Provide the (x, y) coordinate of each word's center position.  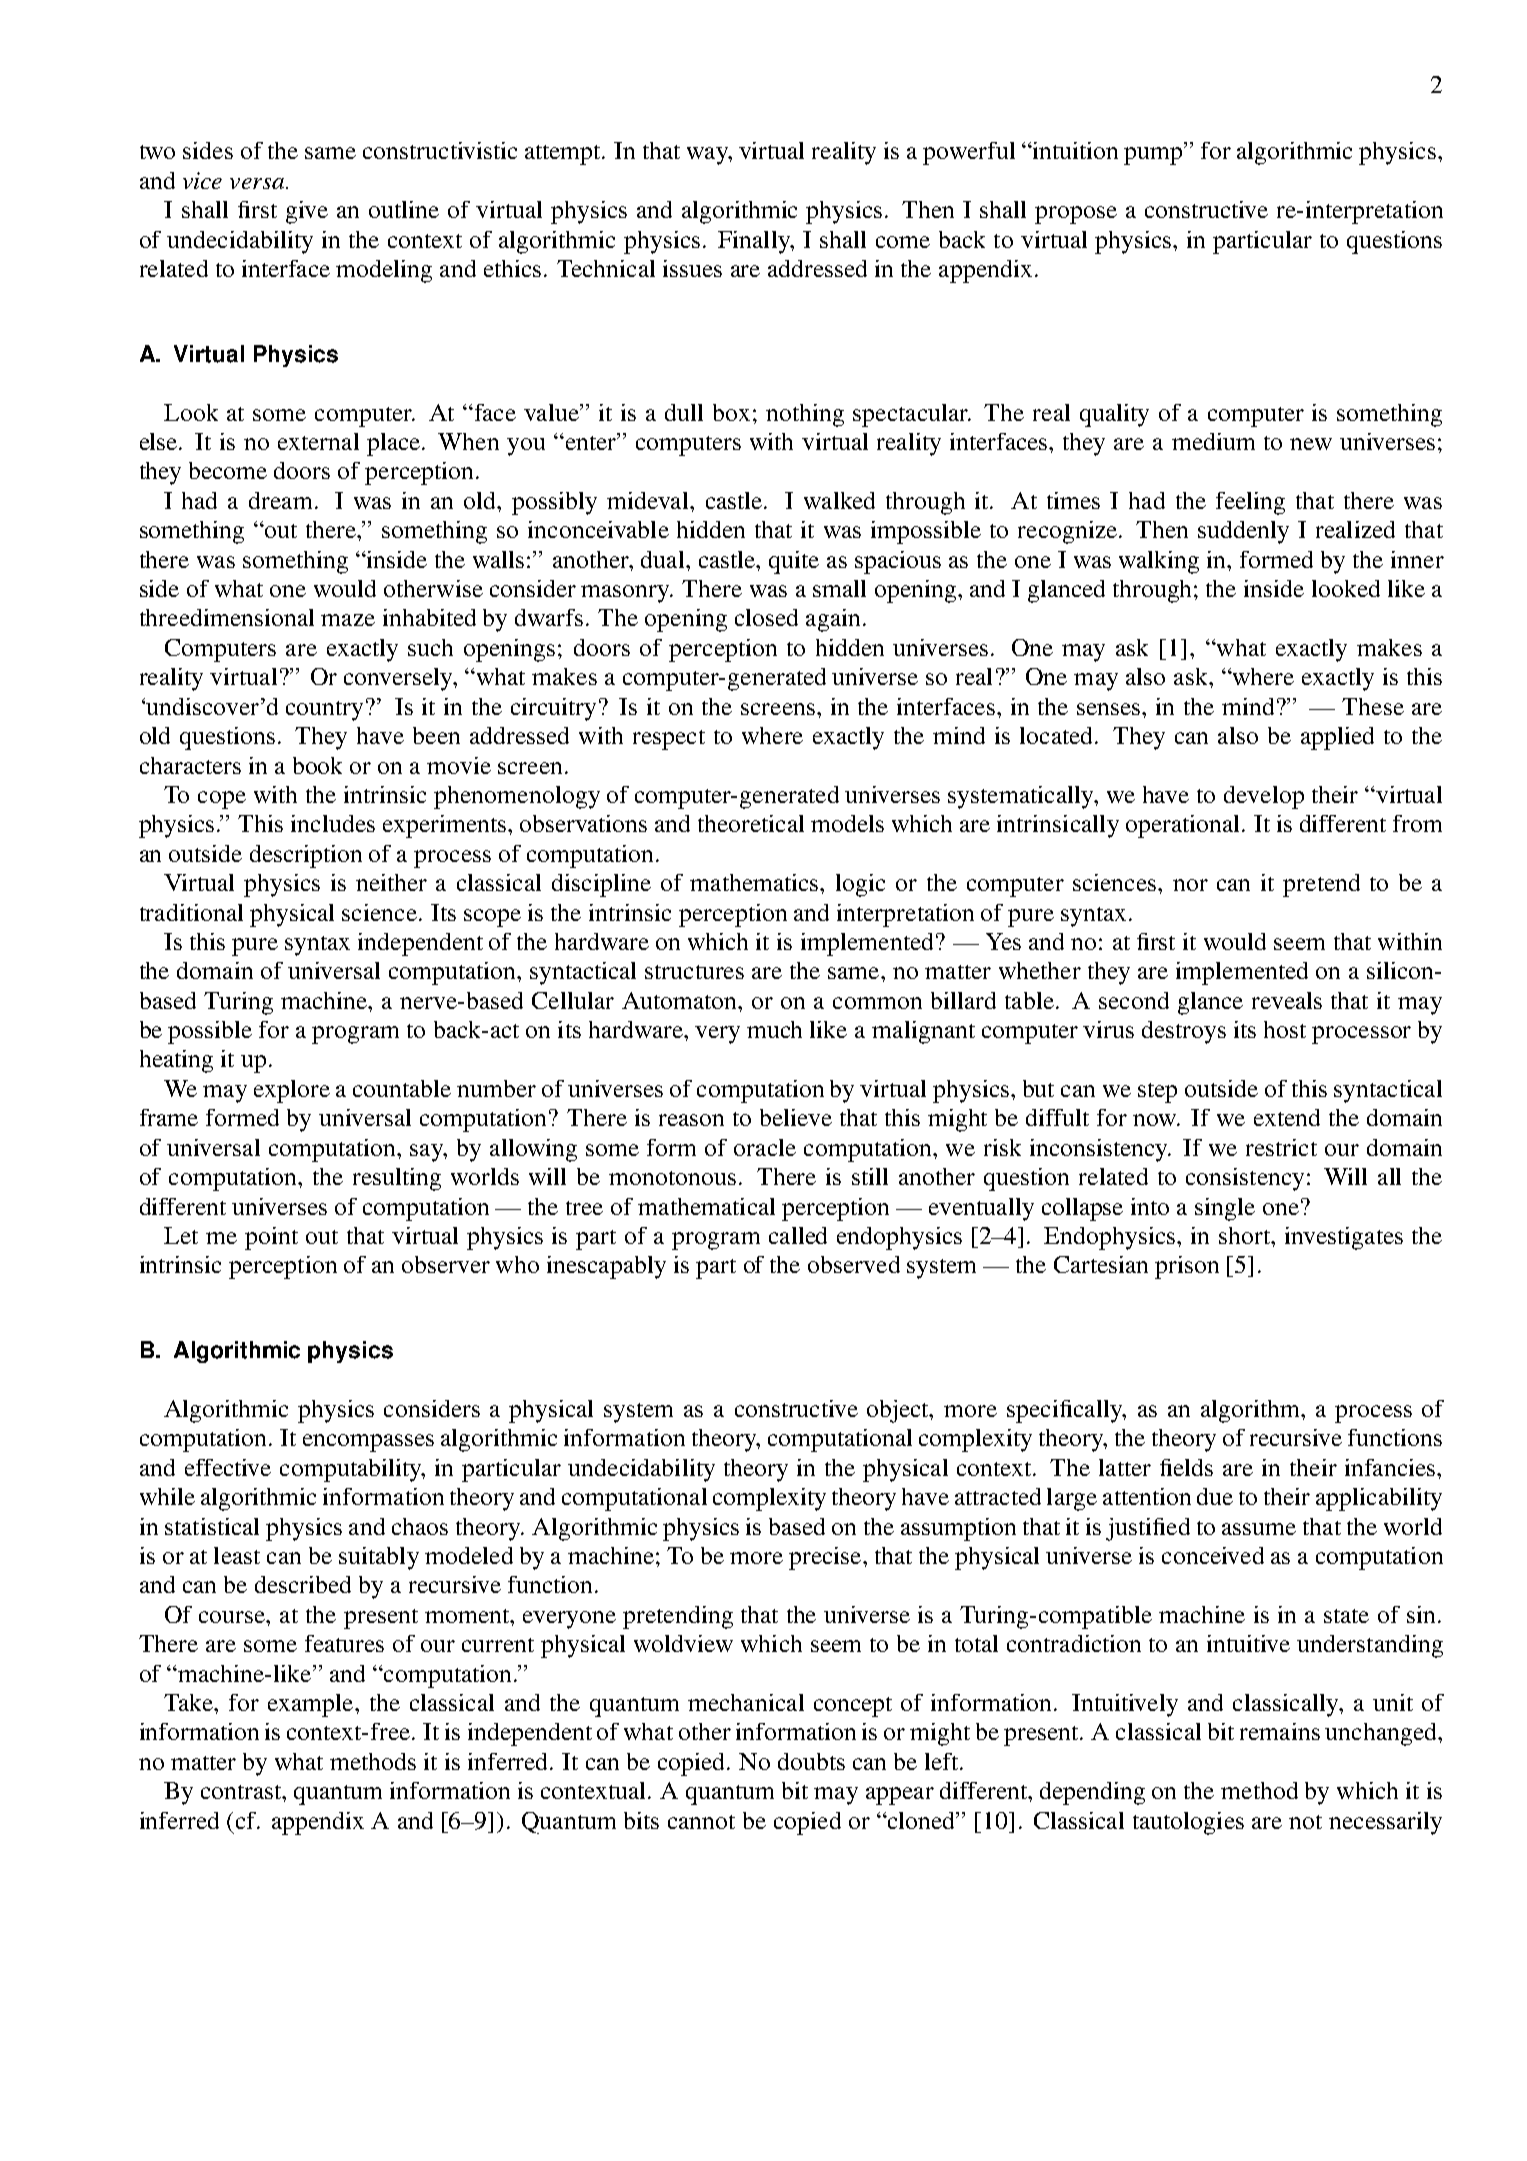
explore (292, 1091)
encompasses (368, 1443)
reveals (1287, 1000)
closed (766, 617)
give (307, 212)
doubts (811, 1761)
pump (1154, 156)
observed (854, 1264)
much (774, 1029)
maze (348, 620)
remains (1280, 1731)
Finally (755, 242)
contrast (242, 1792)
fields (1186, 1467)
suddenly (1243, 532)
